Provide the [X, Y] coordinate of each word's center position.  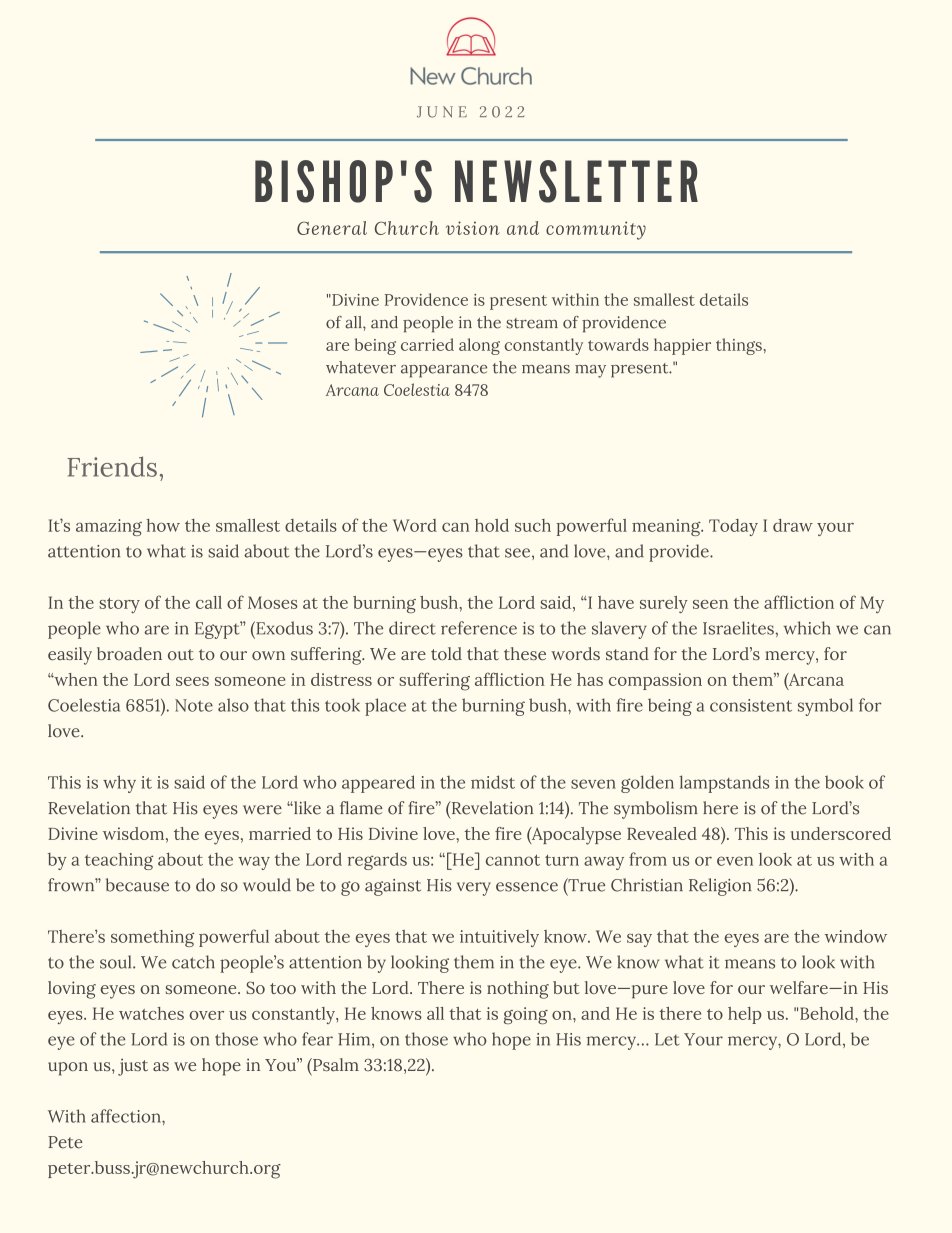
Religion [720, 887]
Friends [112, 466]
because [137, 885]
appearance [444, 371]
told [446, 653]
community [596, 230]
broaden [129, 653]
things [740, 346]
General [332, 228]
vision [473, 228]
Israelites [738, 628]
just [133, 1067]
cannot [513, 860]
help [745, 1015]
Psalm [335, 1064]
